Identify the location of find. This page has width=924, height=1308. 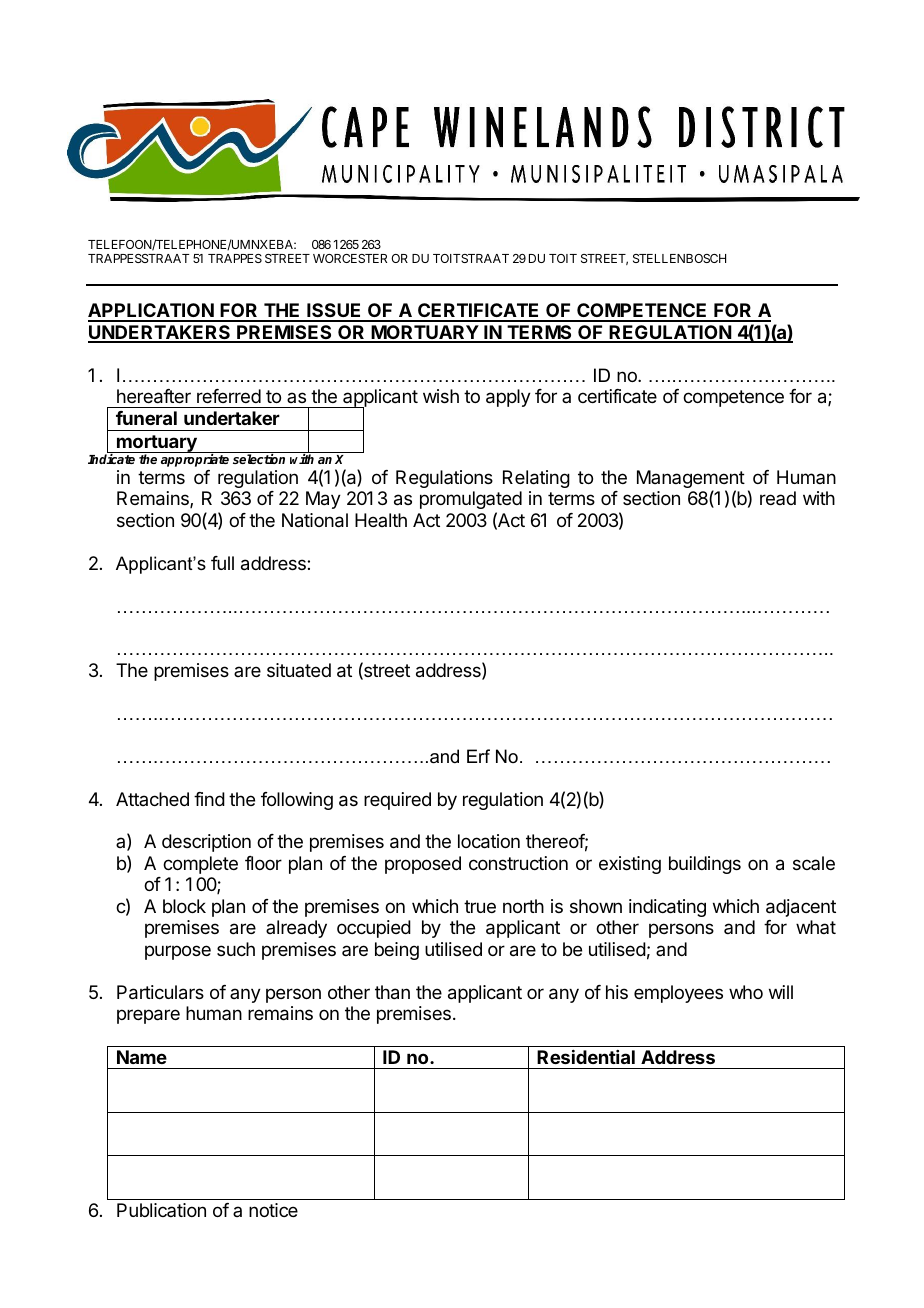
(209, 799).
